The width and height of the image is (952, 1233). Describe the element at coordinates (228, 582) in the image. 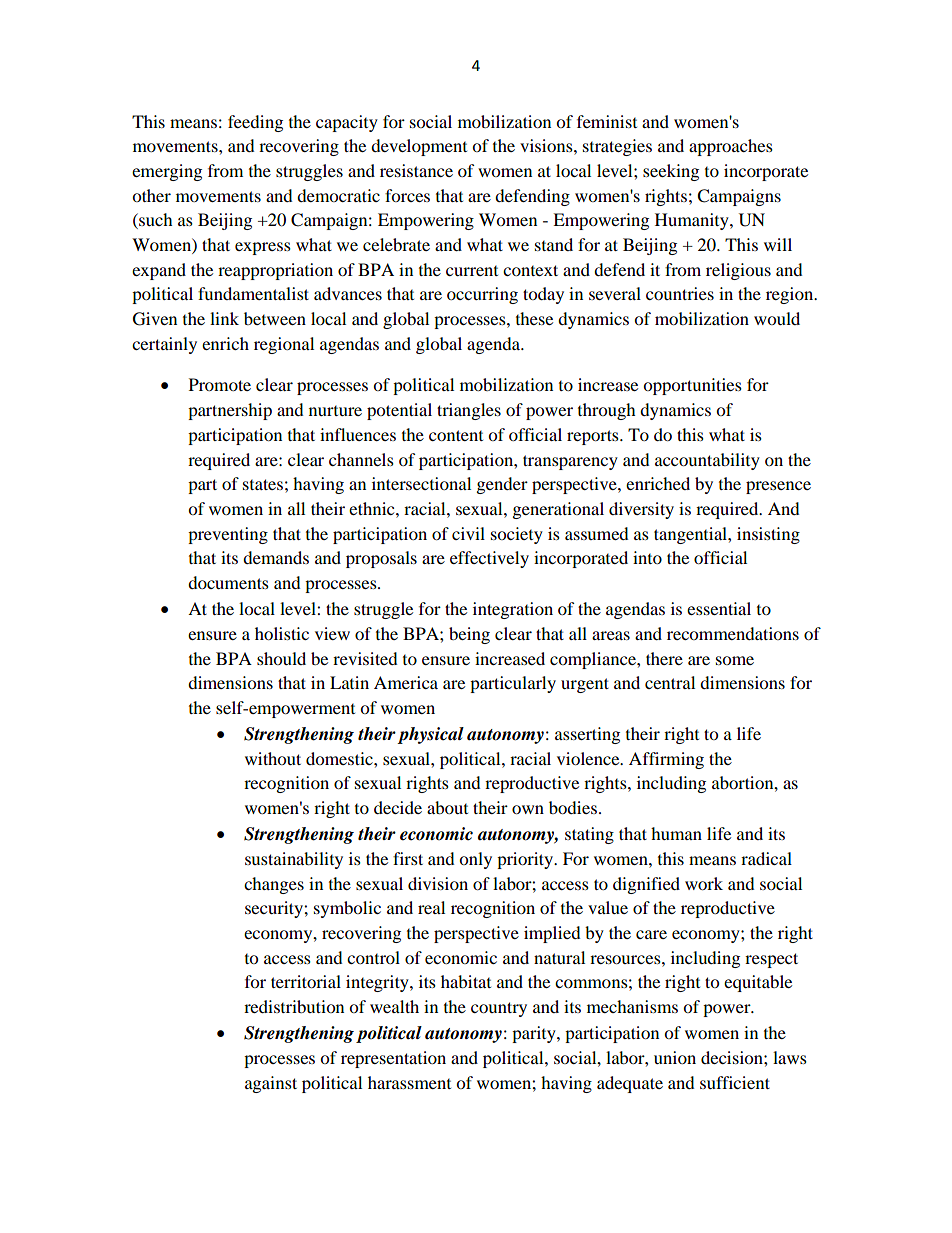

I see `documents` at that location.
